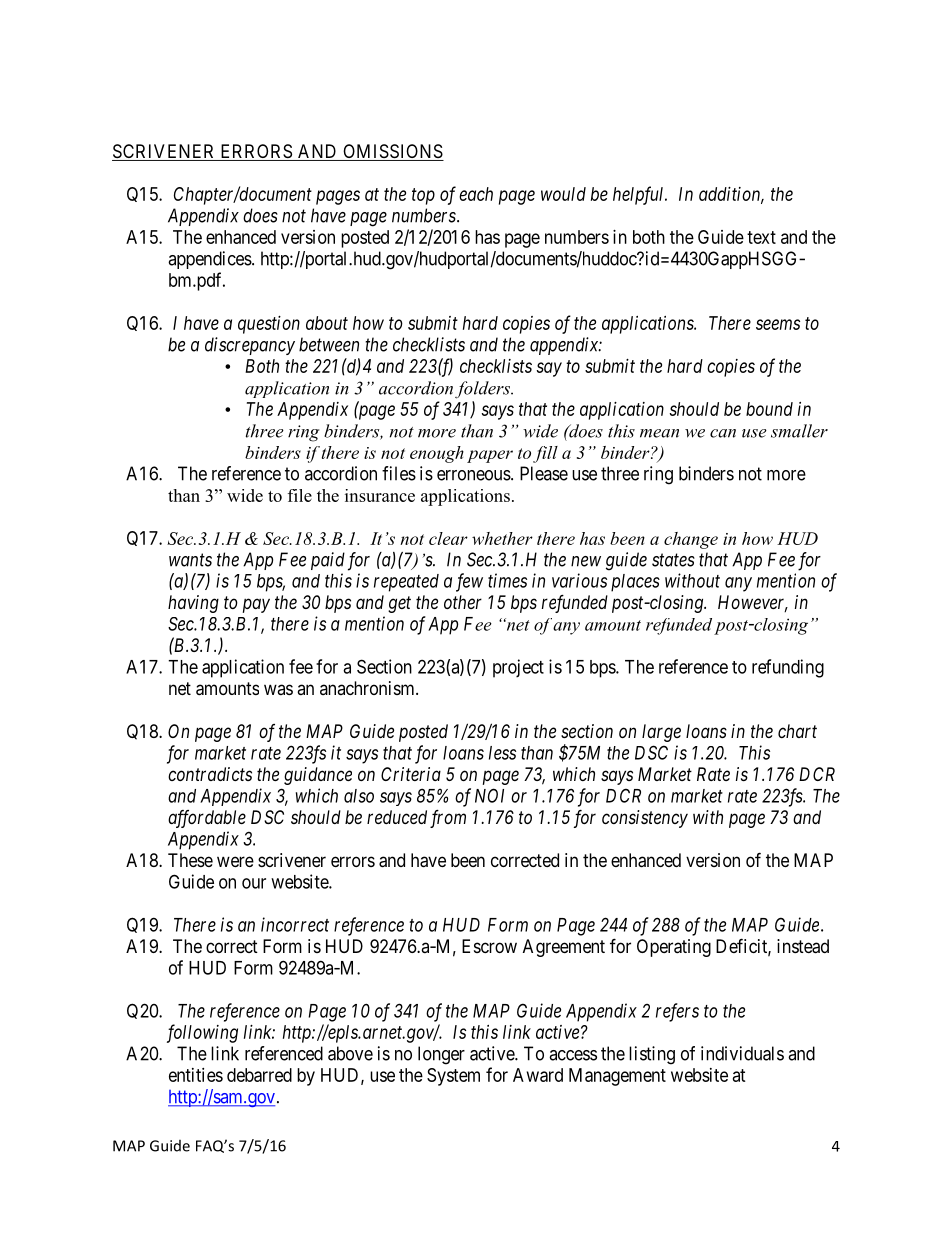 Image resolution: width=952 pixels, height=1233 pixels. Describe the element at coordinates (489, 795) in the document. I see `NOI` at that location.
